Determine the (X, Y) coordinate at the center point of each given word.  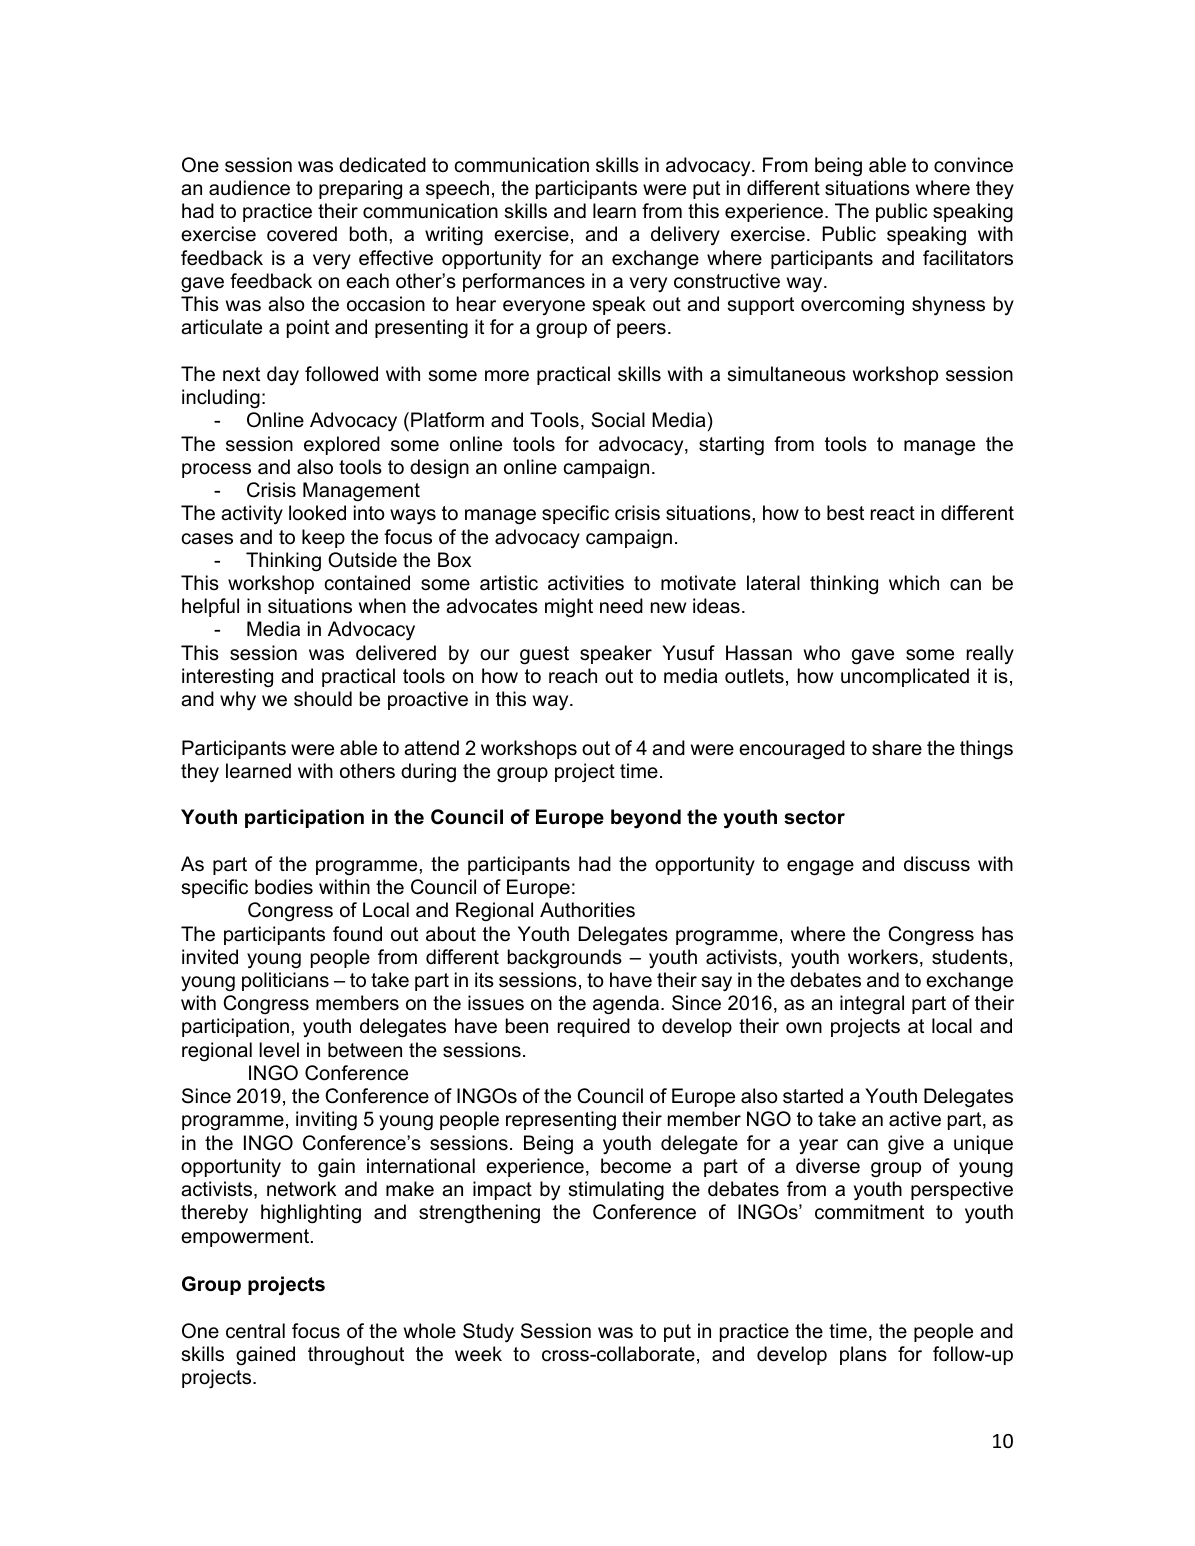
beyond (646, 818)
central (255, 1331)
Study (488, 1333)
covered (302, 234)
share (897, 748)
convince (973, 165)
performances (524, 282)
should (323, 699)
